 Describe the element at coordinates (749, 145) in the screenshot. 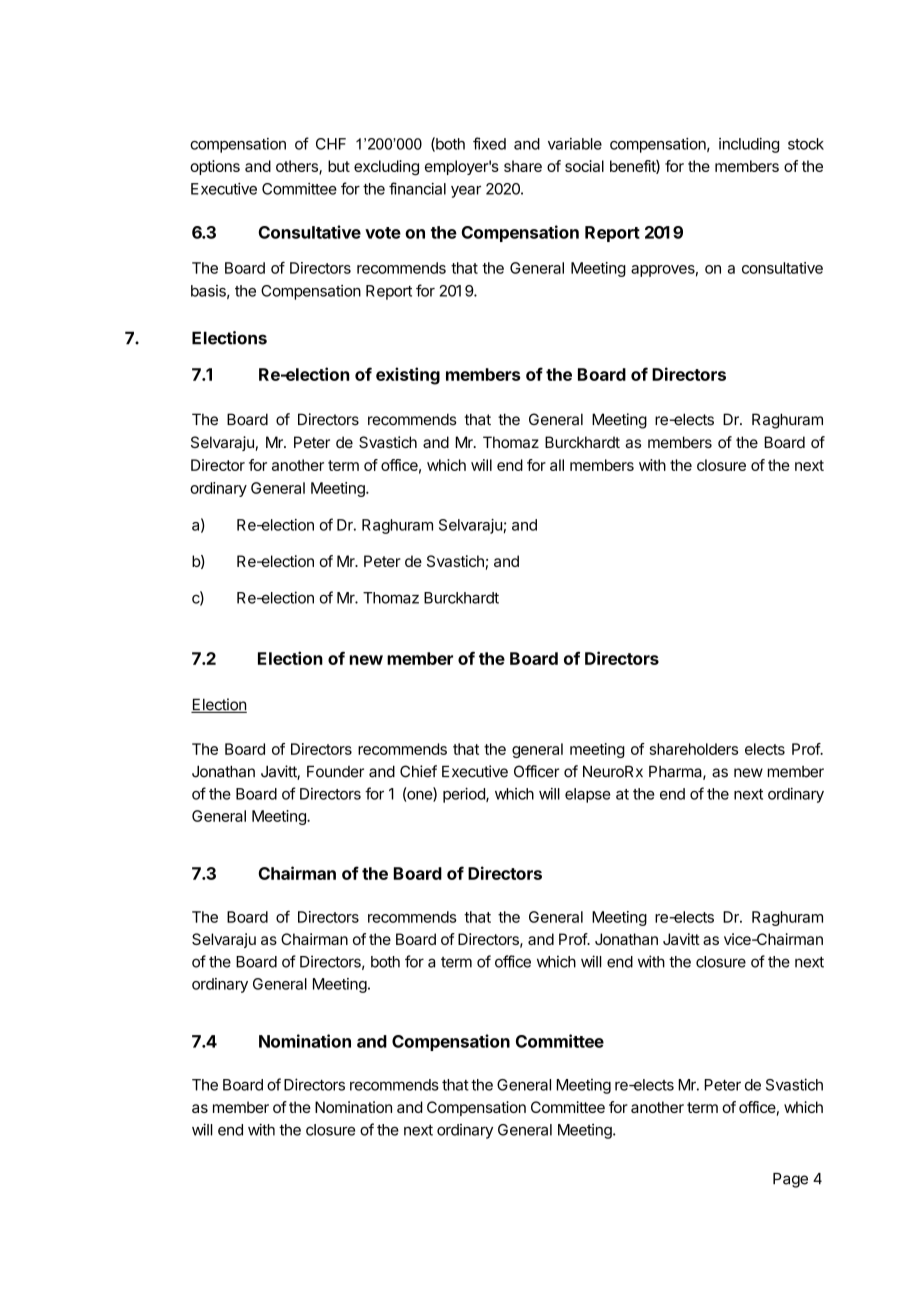

I see `including` at that location.
